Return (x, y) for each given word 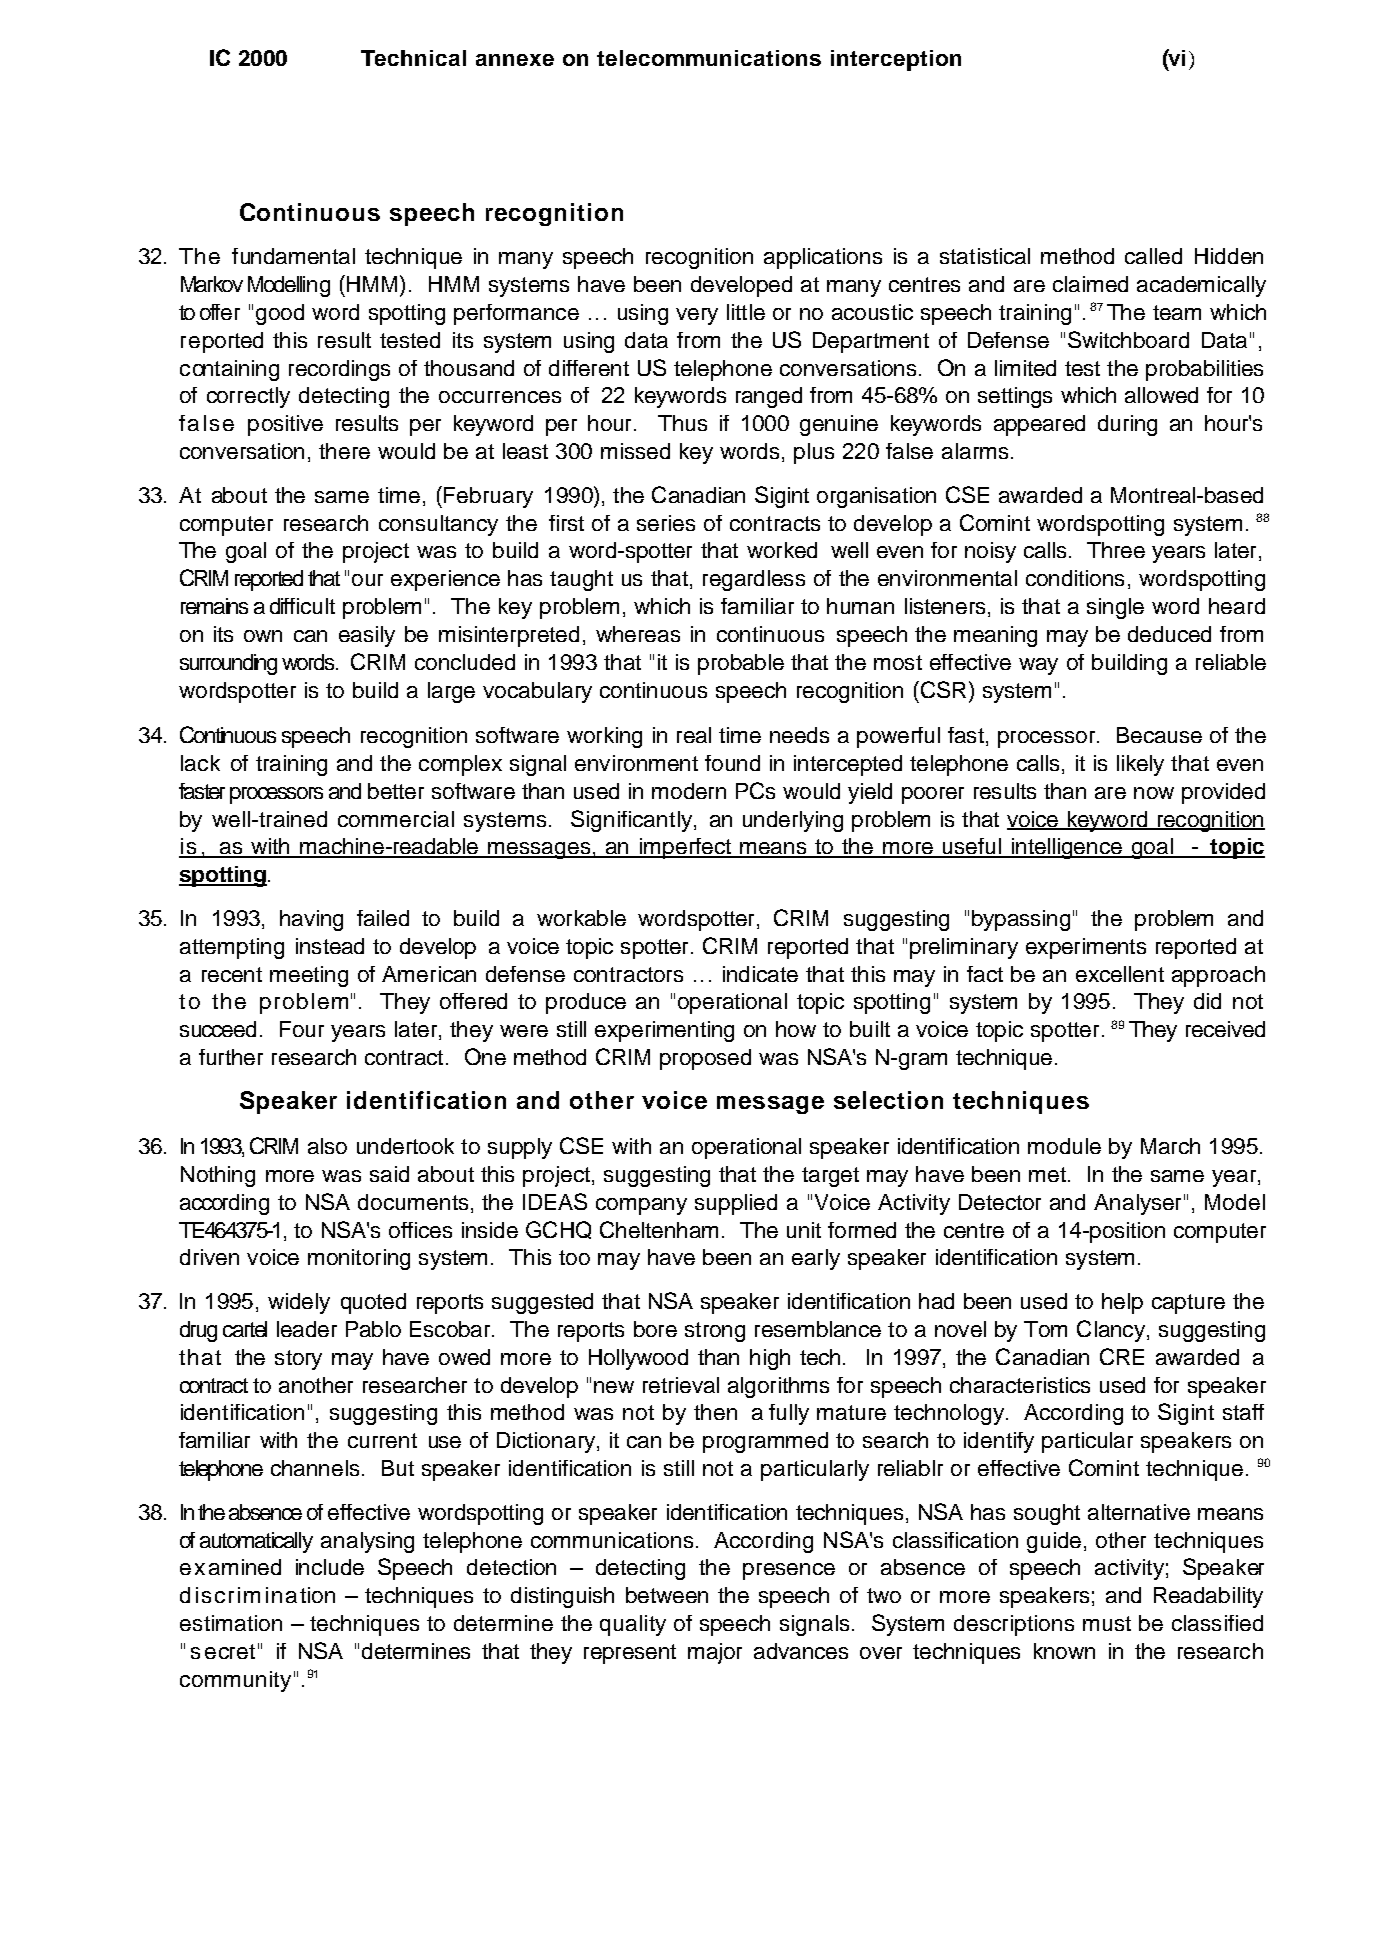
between (667, 1595)
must (1107, 1623)
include (330, 1567)
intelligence (1067, 848)
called (1153, 256)
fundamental (293, 256)
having (311, 920)
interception (896, 60)
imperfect (685, 848)
